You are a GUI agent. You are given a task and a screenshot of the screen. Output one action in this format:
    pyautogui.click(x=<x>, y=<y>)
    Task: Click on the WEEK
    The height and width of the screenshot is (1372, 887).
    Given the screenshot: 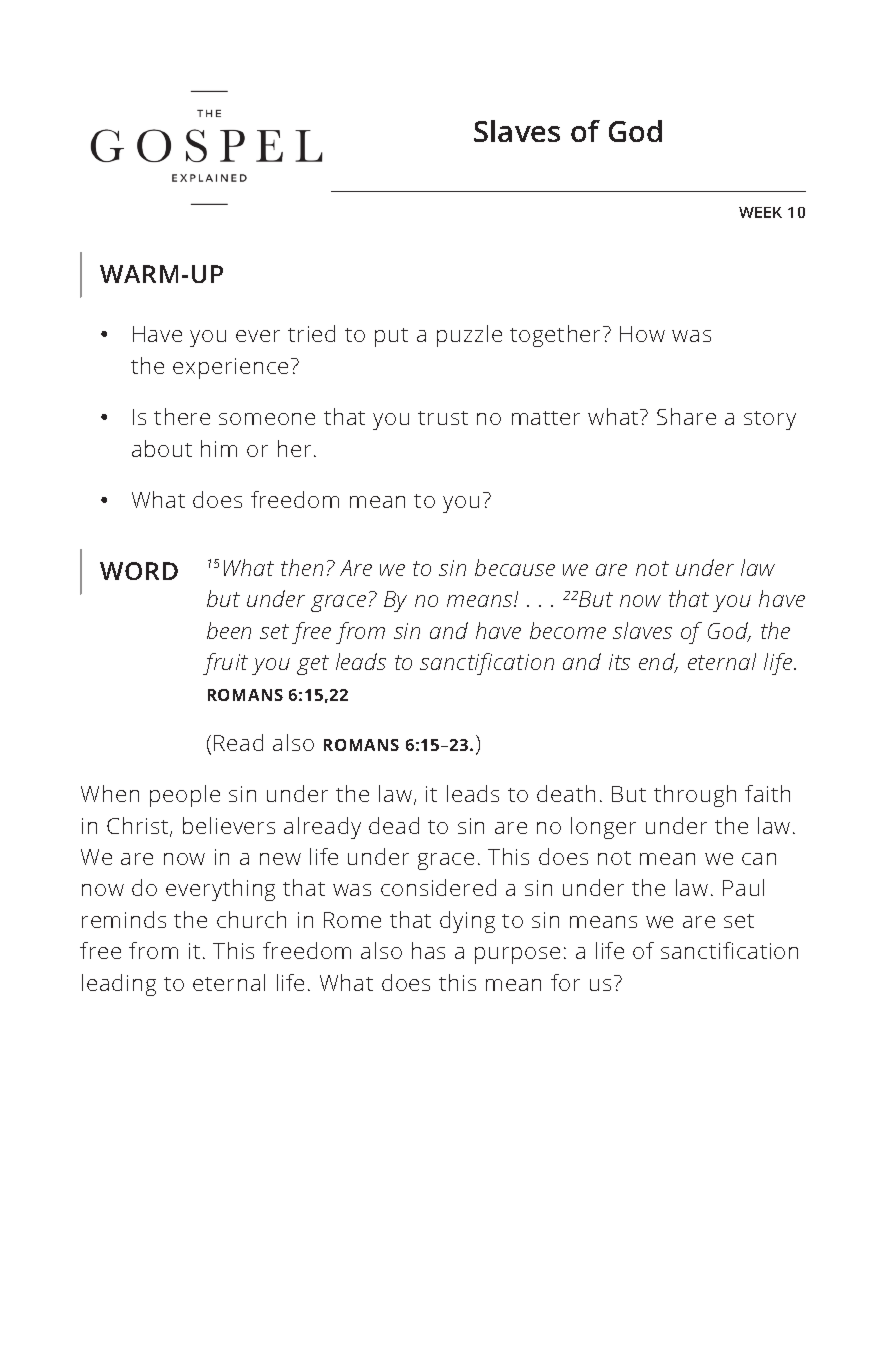 What is the action you would take?
    pyautogui.click(x=760, y=212)
